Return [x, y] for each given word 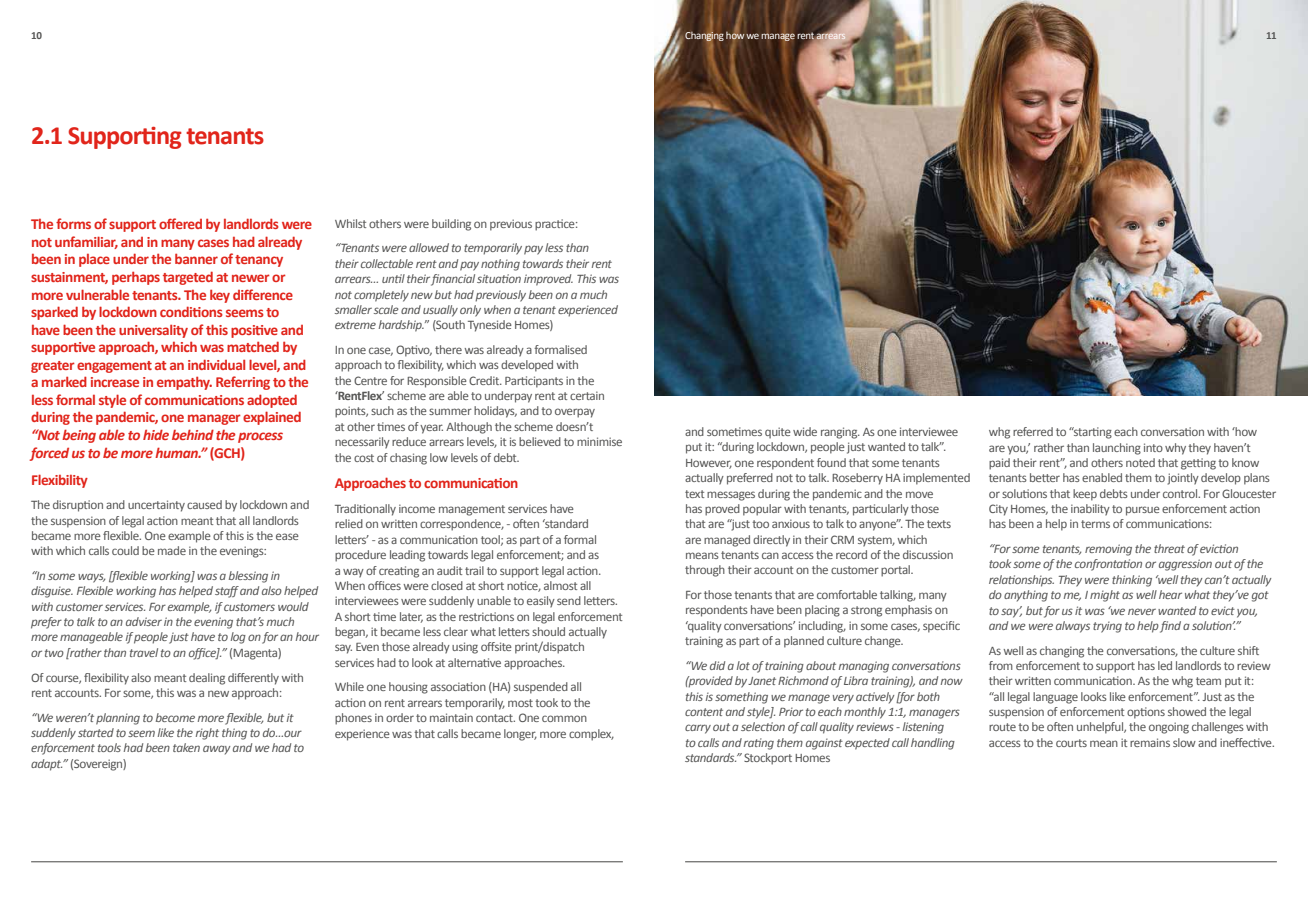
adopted [272, 401]
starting [1092, 433]
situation [499, 278]
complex [591, 735]
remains [1150, 742]
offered [180, 223]
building [451, 225]
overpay [575, 413]
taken [186, 747]
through [705, 571]
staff [227, 592]
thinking [1132, 581]
